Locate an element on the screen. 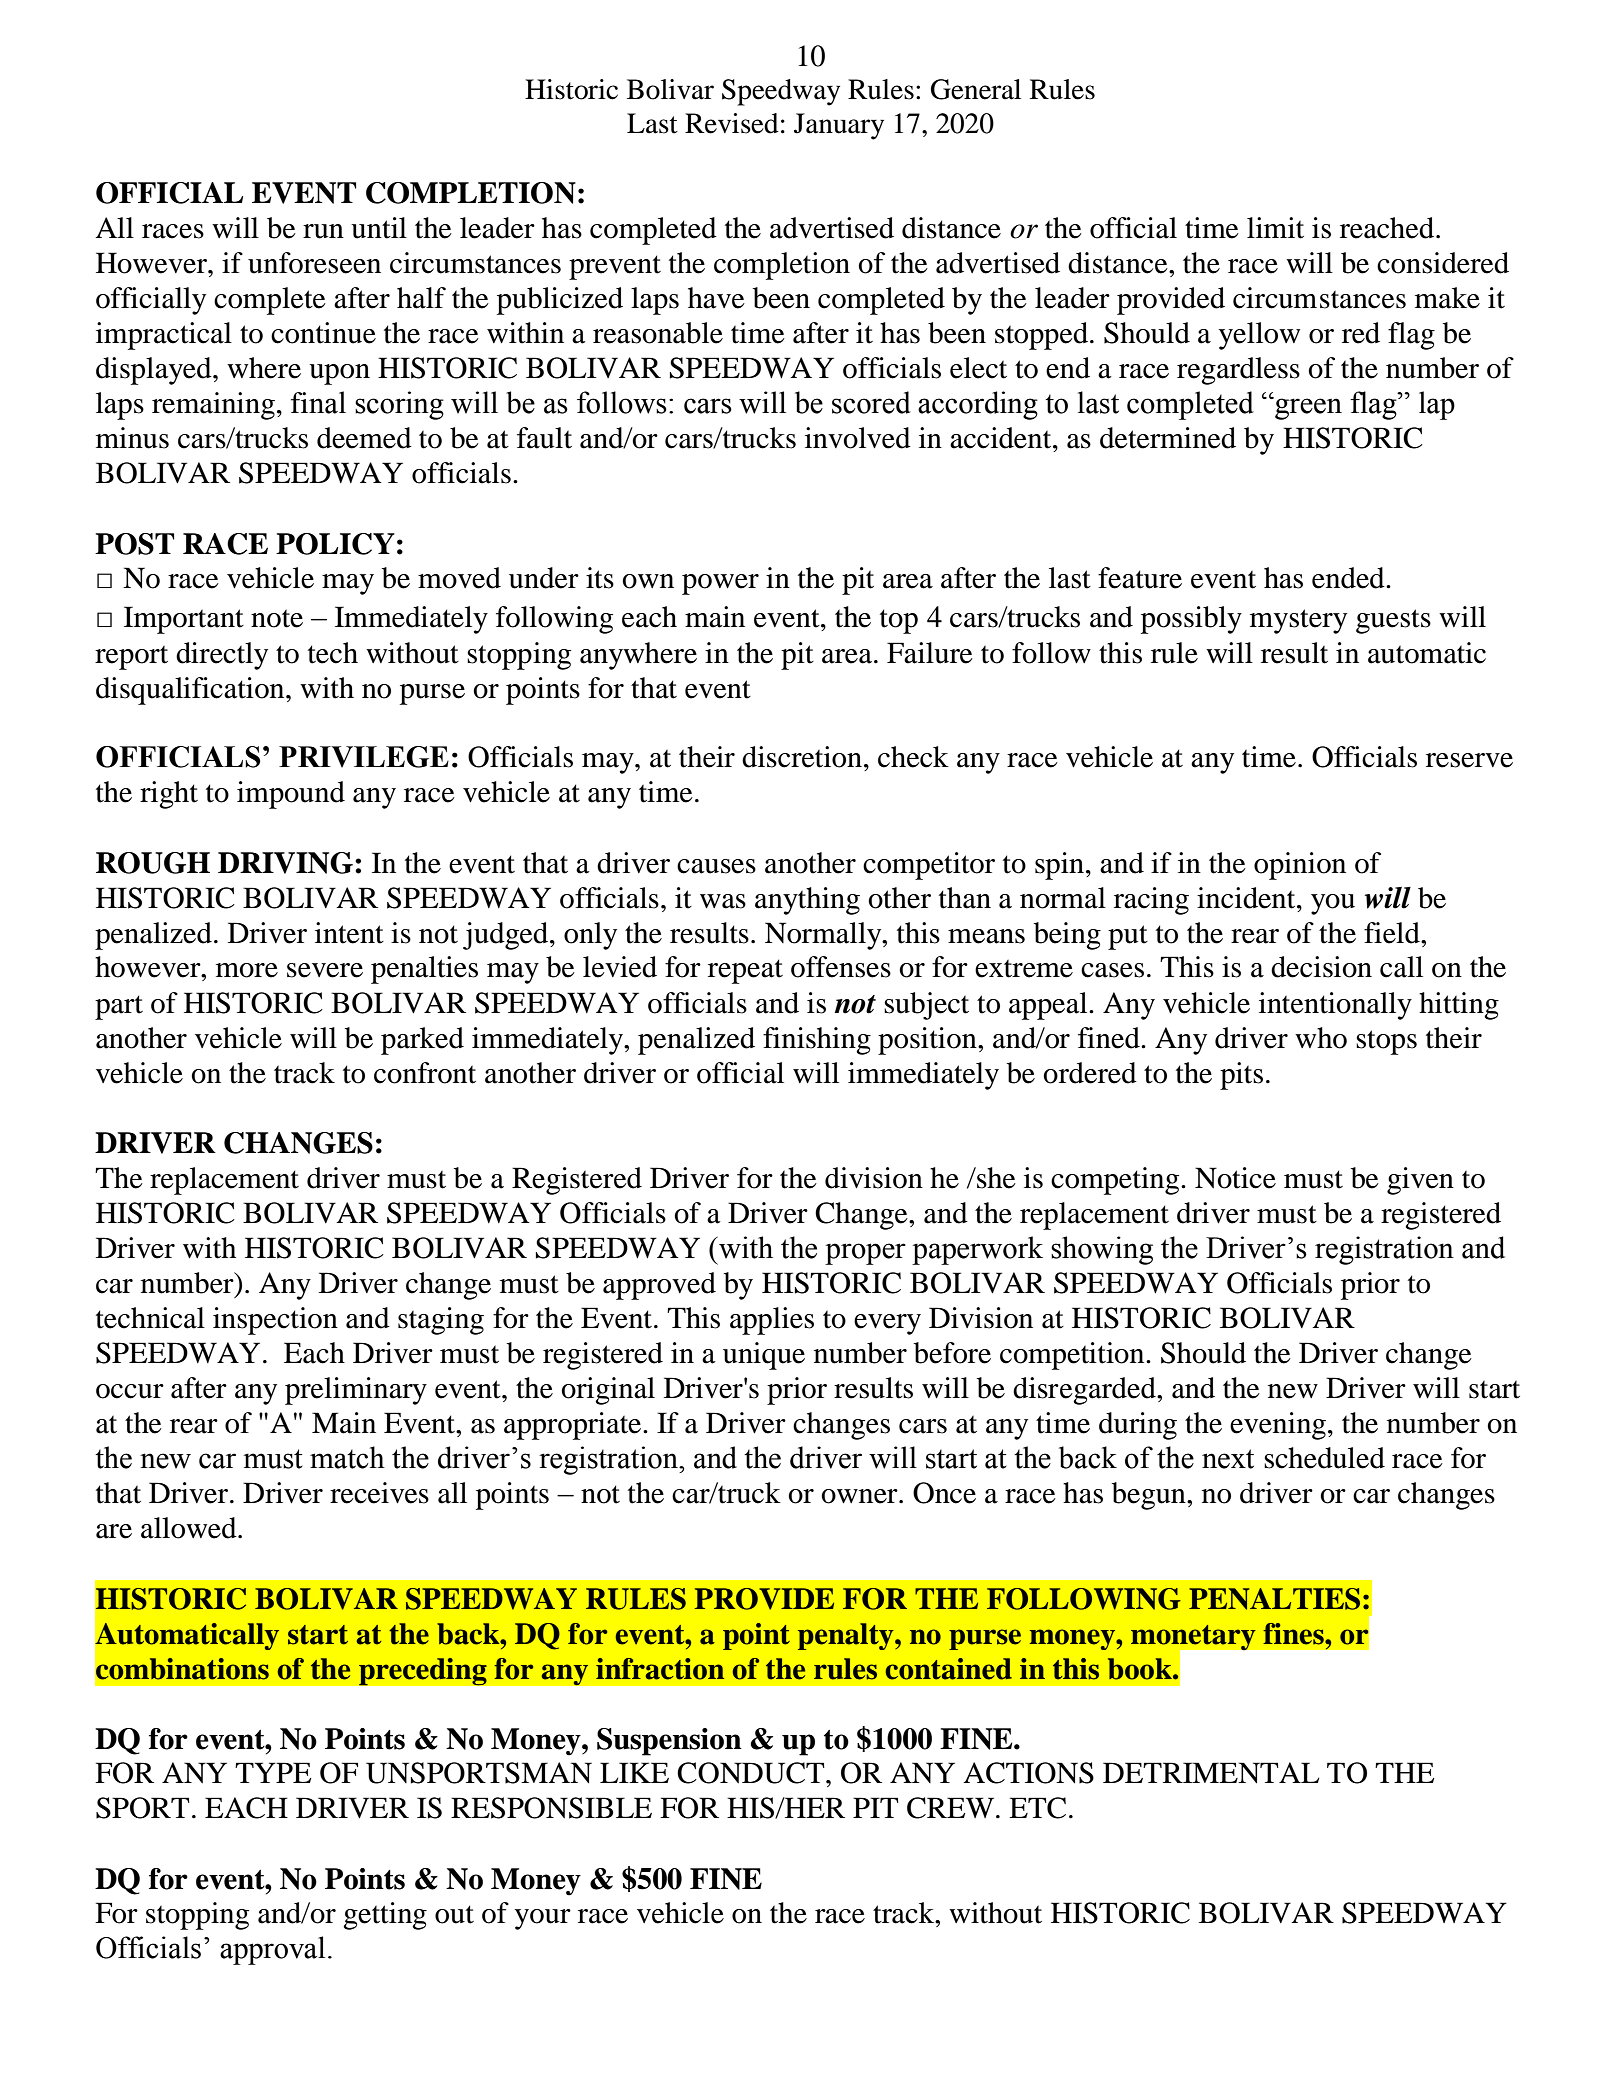 This screenshot has width=1621, height=2097. January is located at coordinates (839, 126).
